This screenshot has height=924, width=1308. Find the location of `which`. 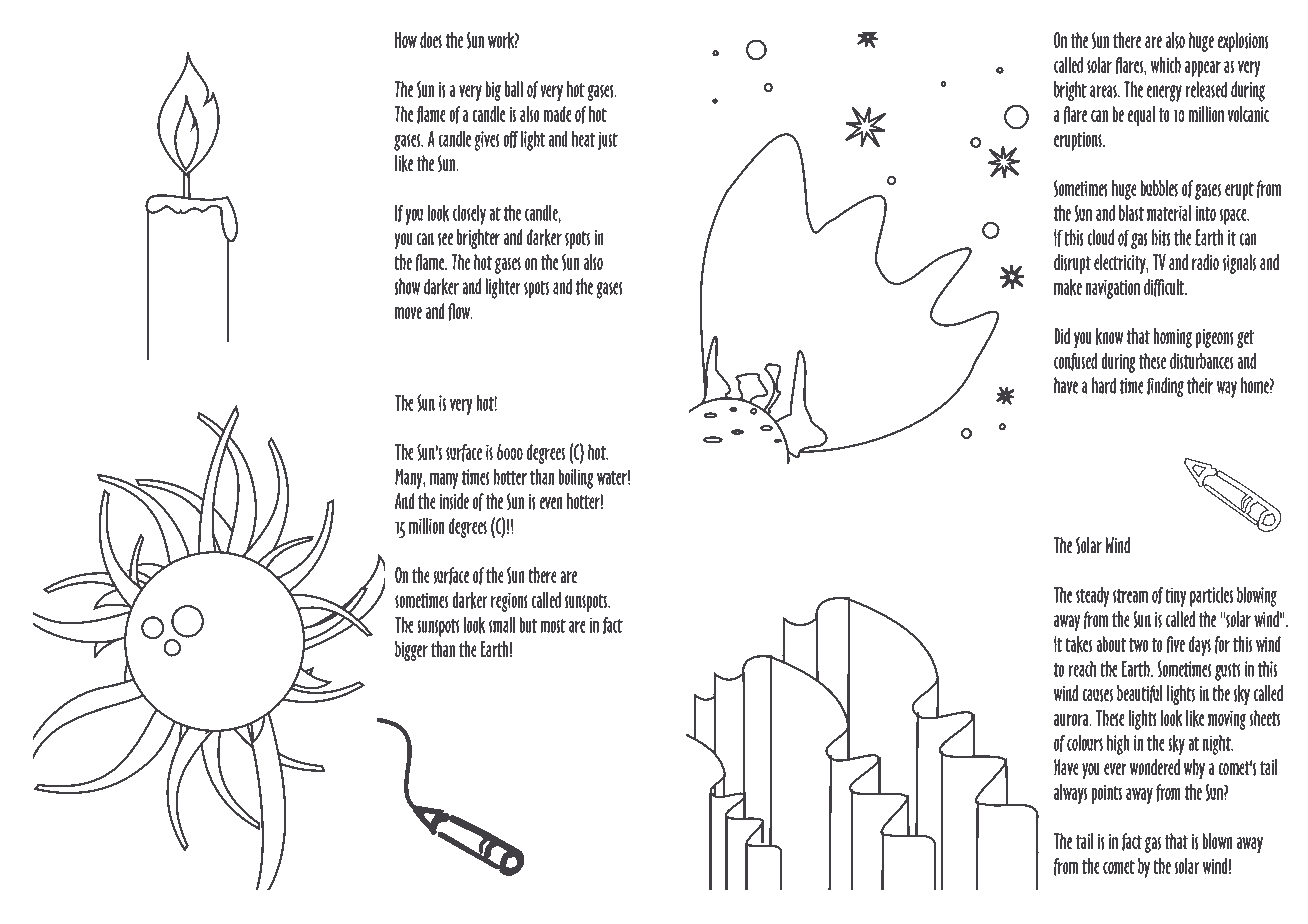

which is located at coordinates (1166, 65).
